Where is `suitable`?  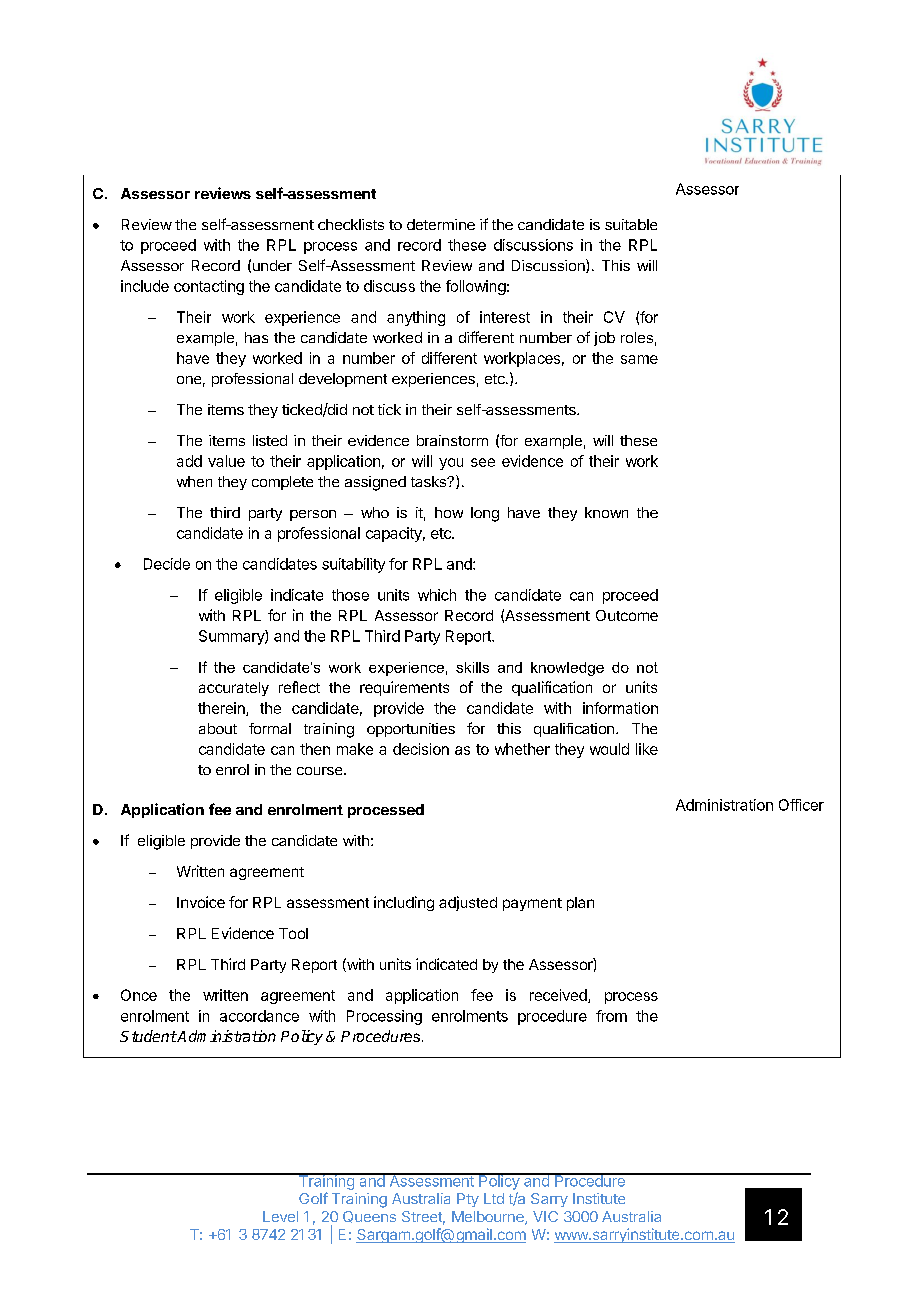 suitable is located at coordinates (631, 224).
